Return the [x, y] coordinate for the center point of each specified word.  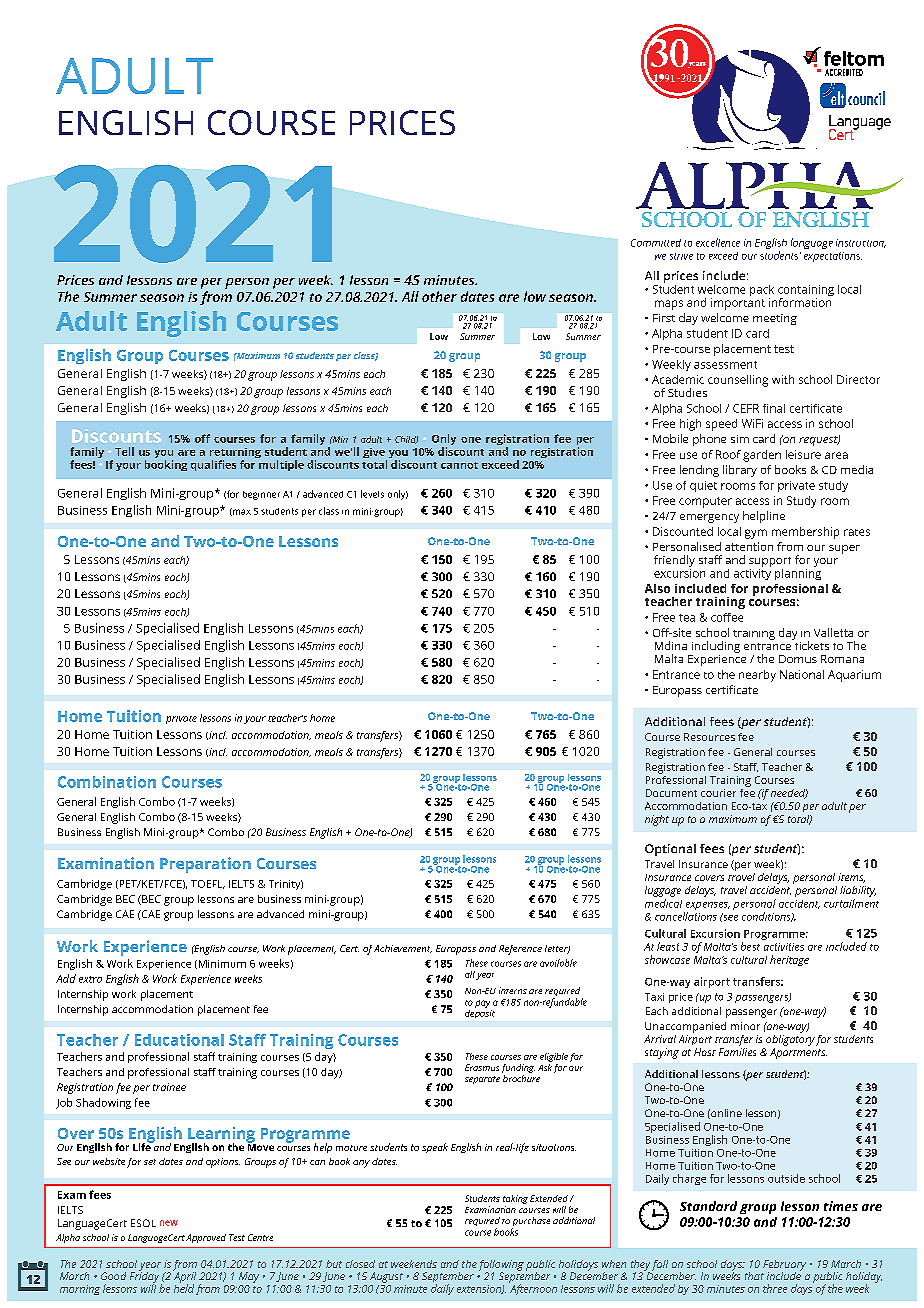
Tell [124, 451]
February [784, 1266]
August [386, 1277]
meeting [775, 319]
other [439, 296]
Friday [144, 1277]
